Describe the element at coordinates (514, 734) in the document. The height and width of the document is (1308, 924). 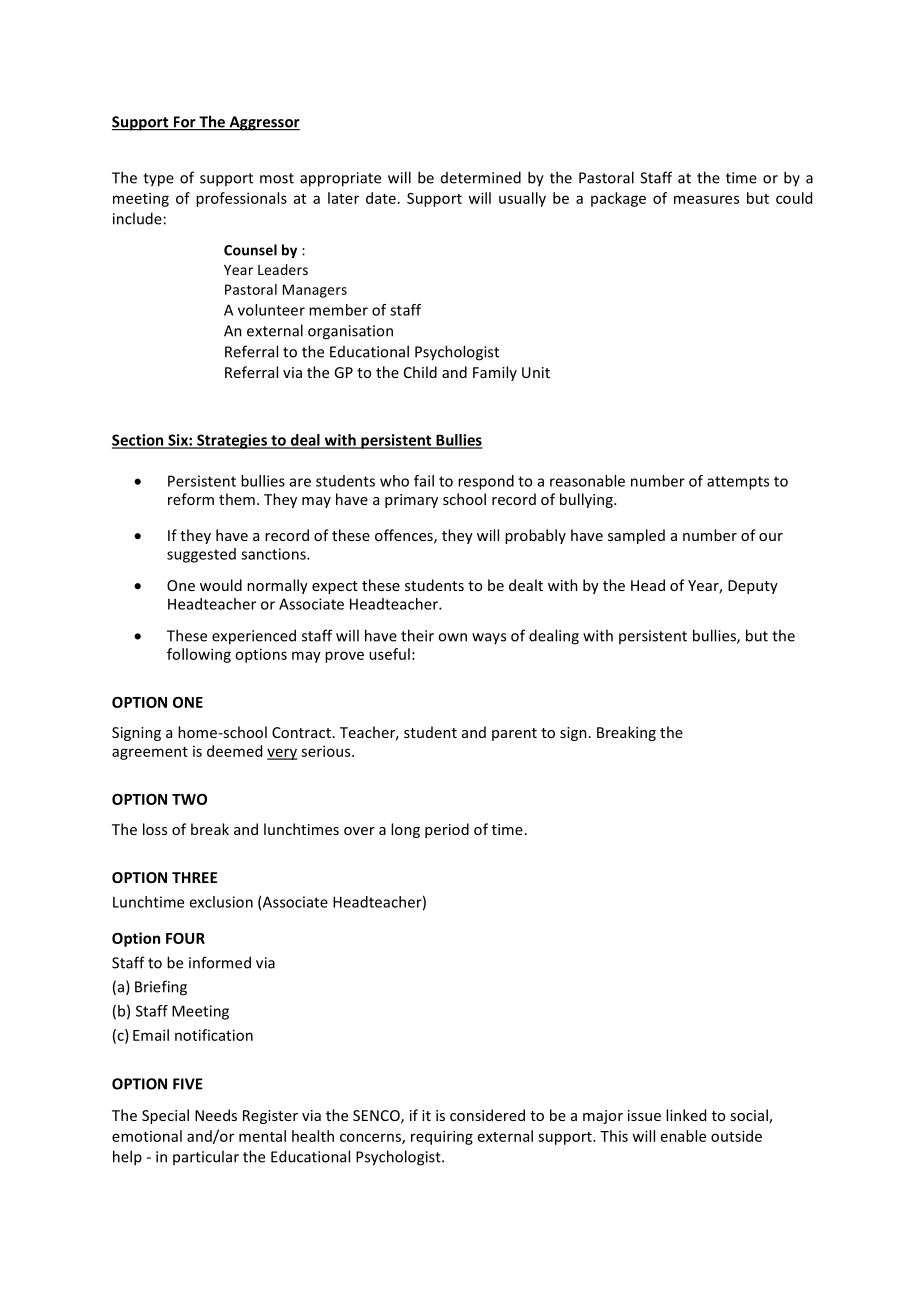
I see `parent` at that location.
